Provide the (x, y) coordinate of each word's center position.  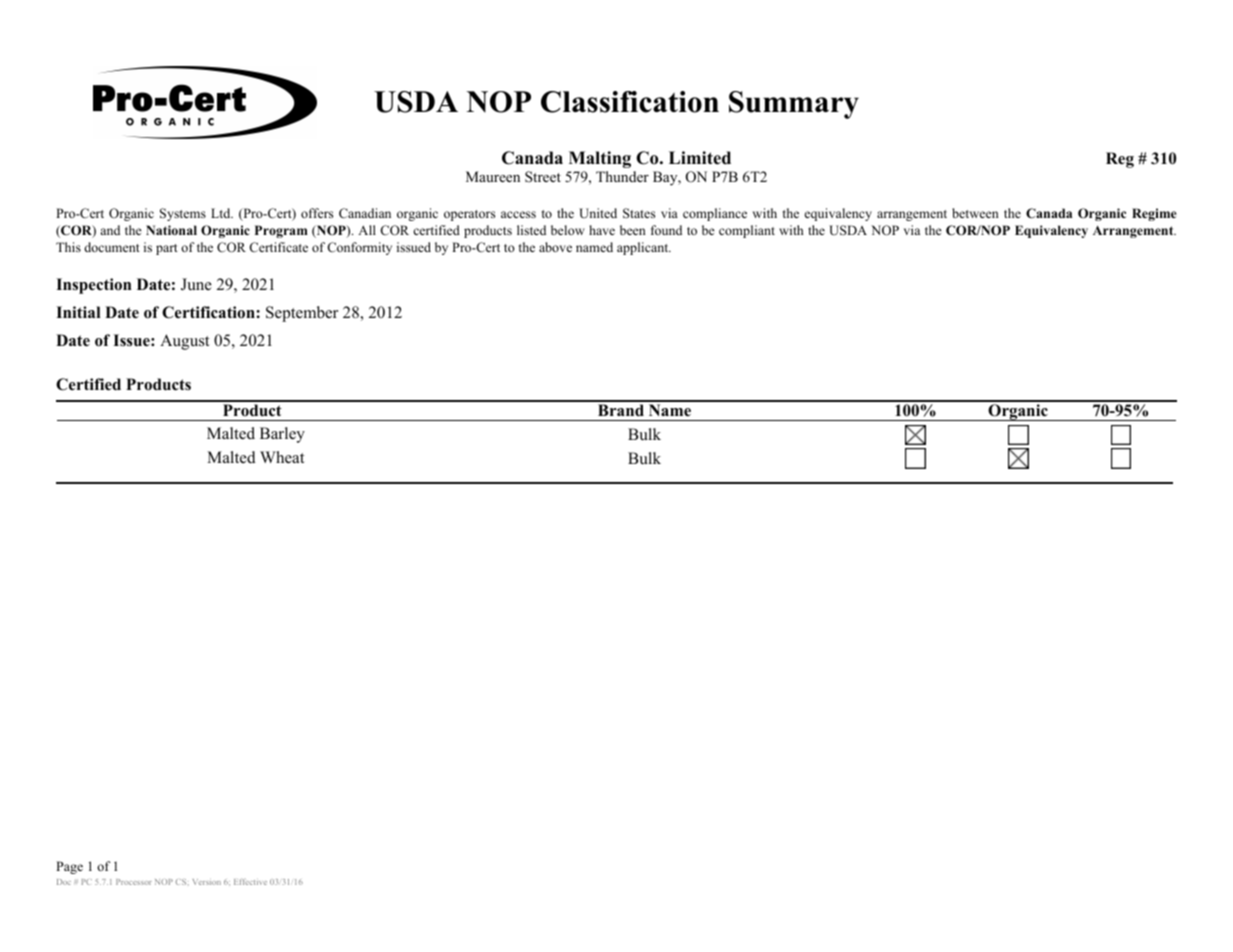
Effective (250, 882)
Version (206, 882)
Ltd (222, 213)
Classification (630, 102)
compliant (747, 231)
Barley (282, 435)
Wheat (282, 457)
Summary (794, 105)
